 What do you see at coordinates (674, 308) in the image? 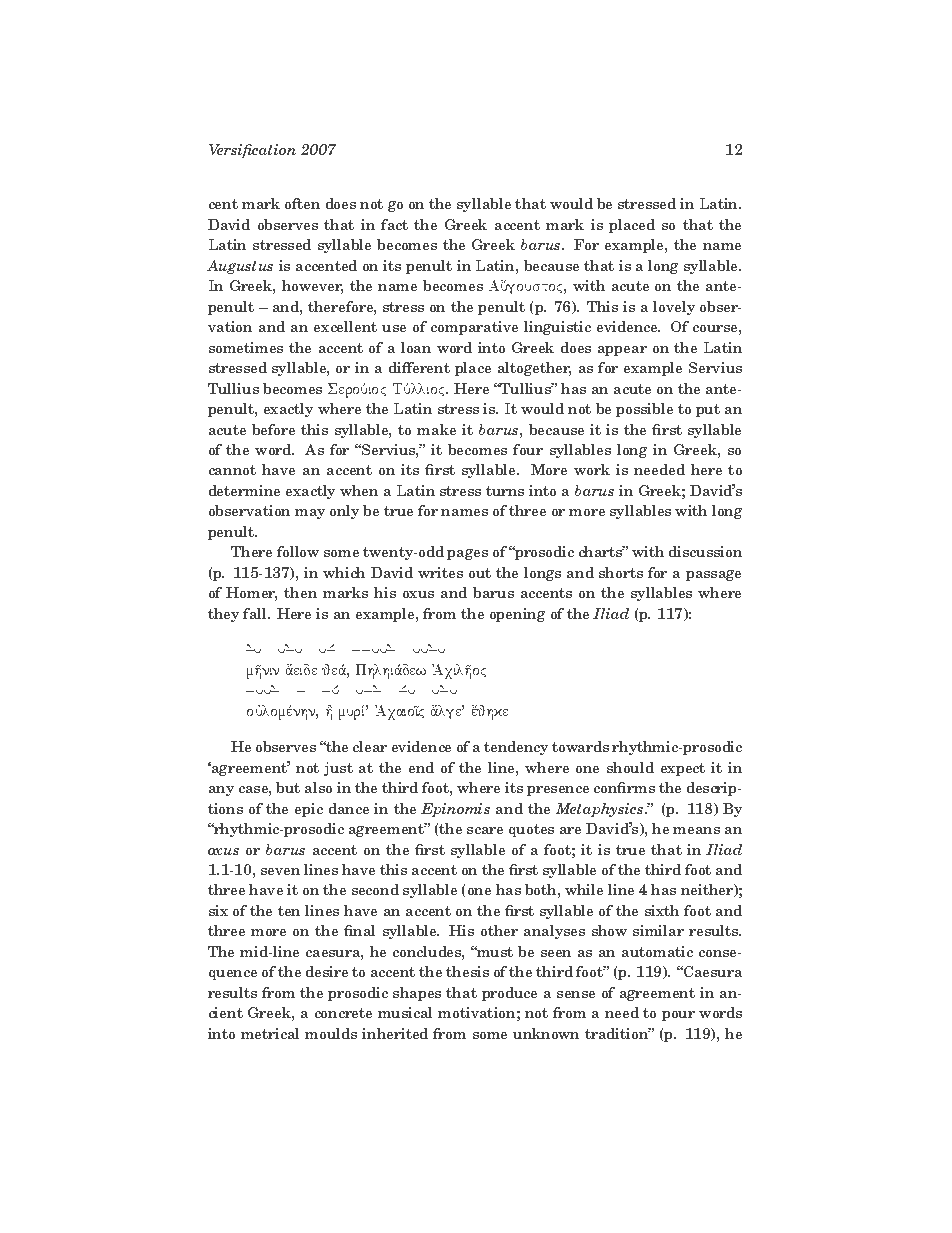
I see `lovely` at bounding box center [674, 308].
